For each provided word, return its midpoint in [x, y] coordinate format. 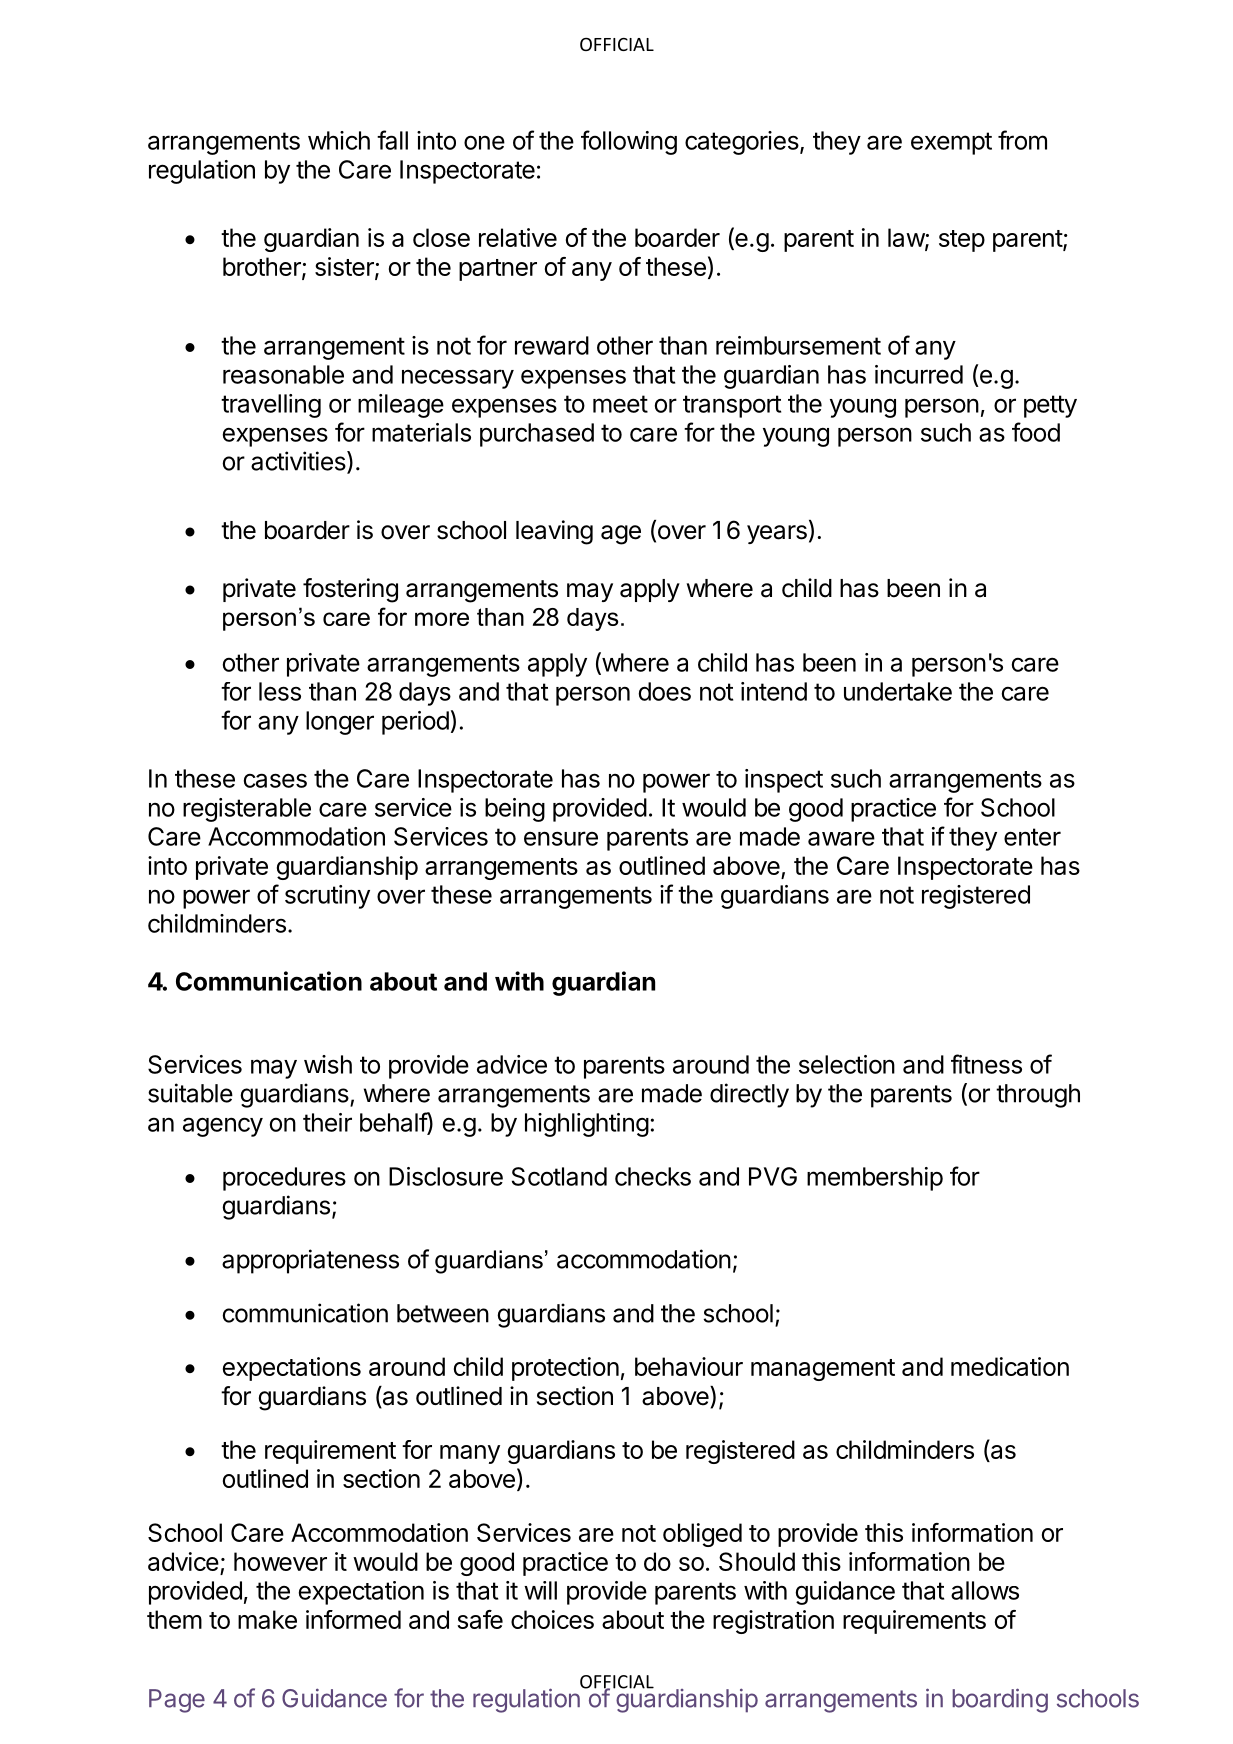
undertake [898, 691]
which [339, 140]
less [280, 691]
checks [653, 1176]
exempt [951, 143]
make [267, 1619]
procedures [284, 1179]
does [665, 691]
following [629, 142]
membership [875, 1179]
